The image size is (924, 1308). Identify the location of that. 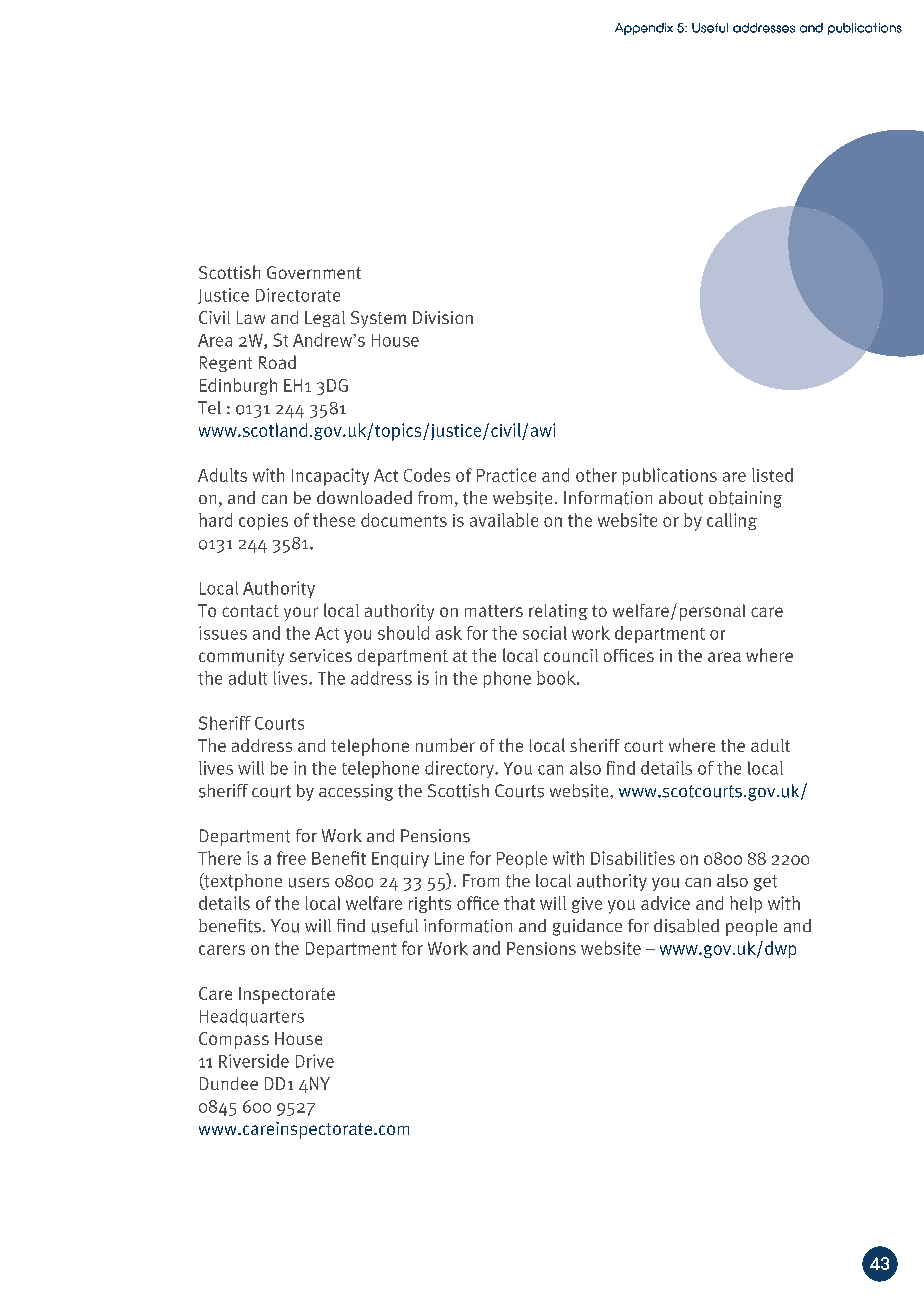
(519, 903).
